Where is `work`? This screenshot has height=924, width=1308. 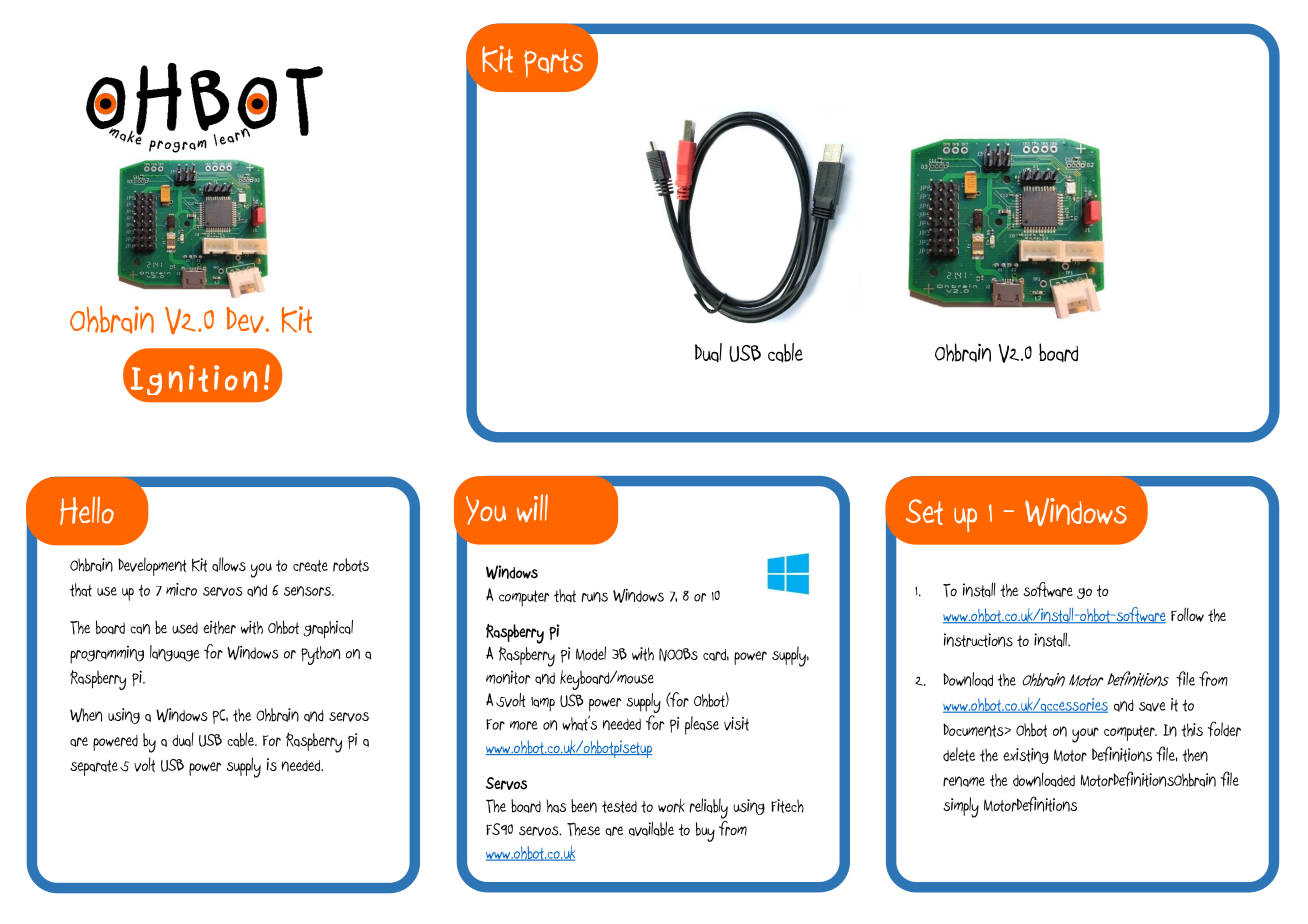 work is located at coordinates (671, 805).
